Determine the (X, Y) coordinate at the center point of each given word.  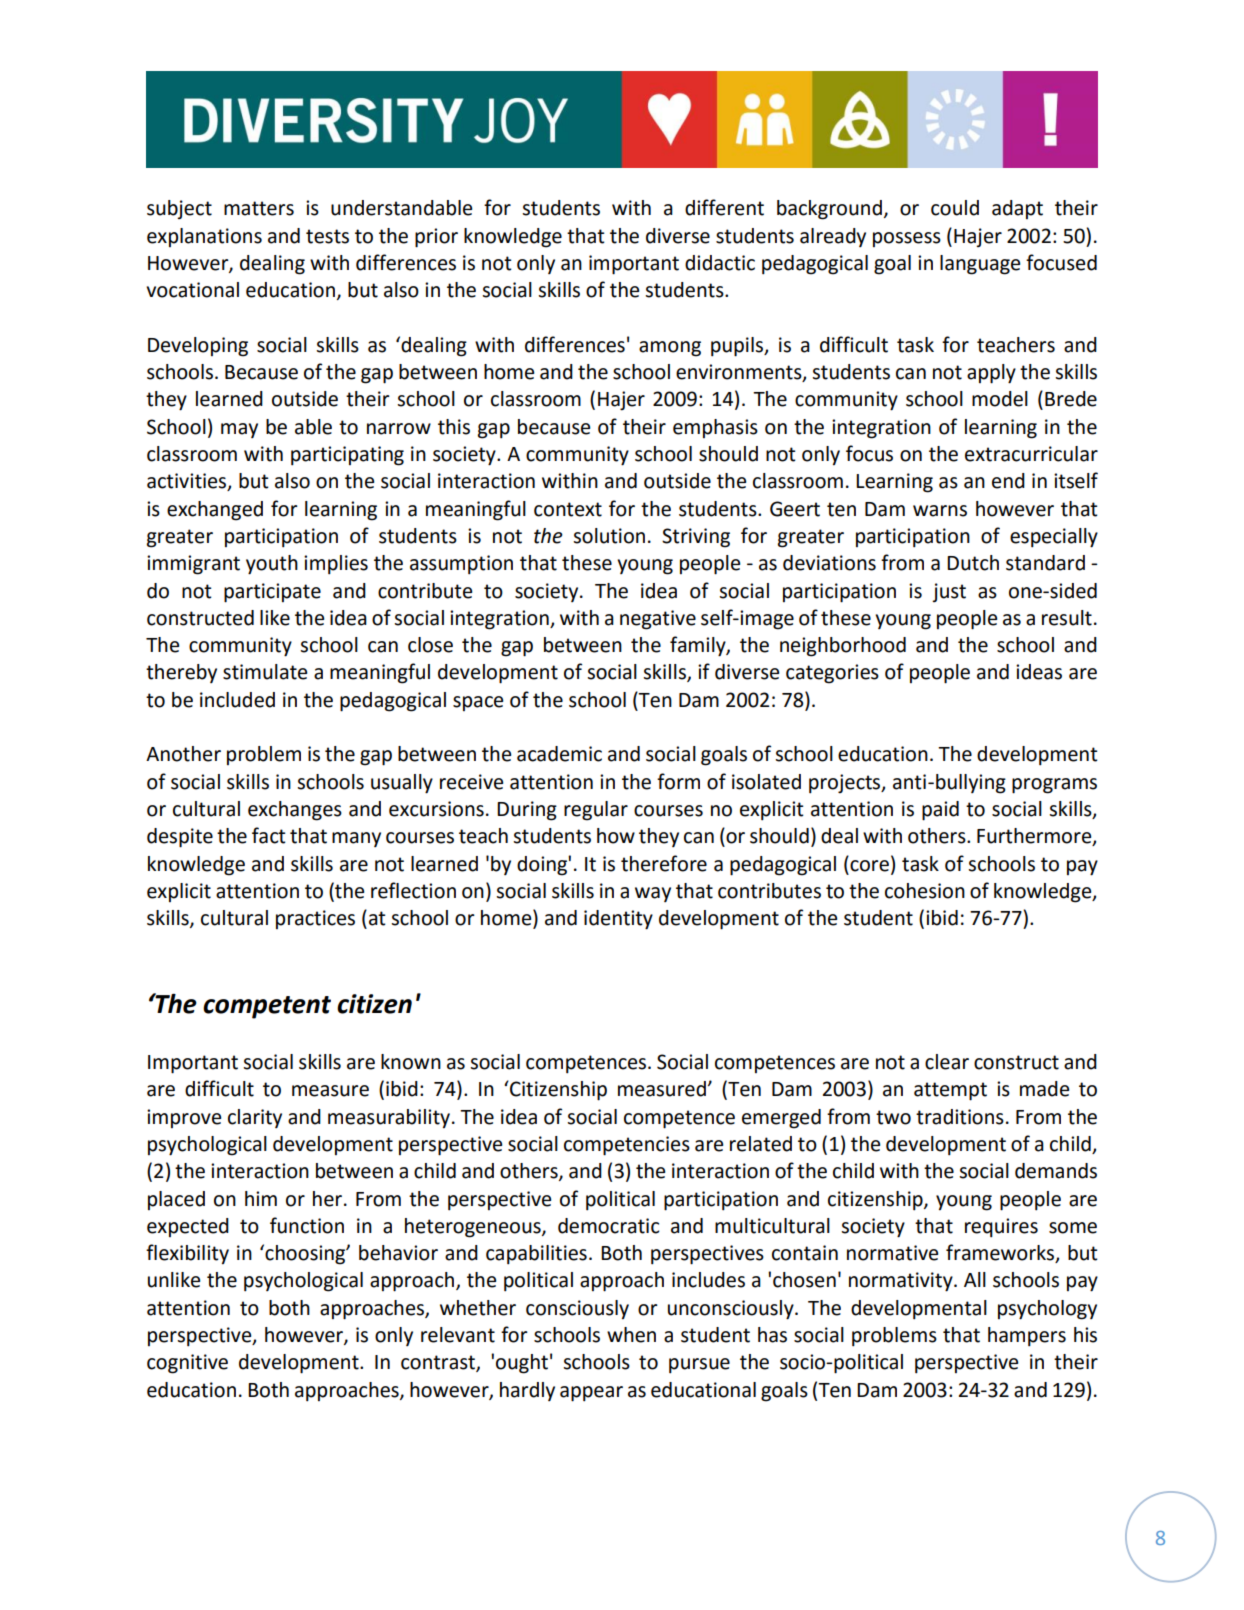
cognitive (187, 1364)
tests (327, 236)
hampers (1027, 1337)
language (980, 265)
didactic (720, 263)
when (631, 1335)
